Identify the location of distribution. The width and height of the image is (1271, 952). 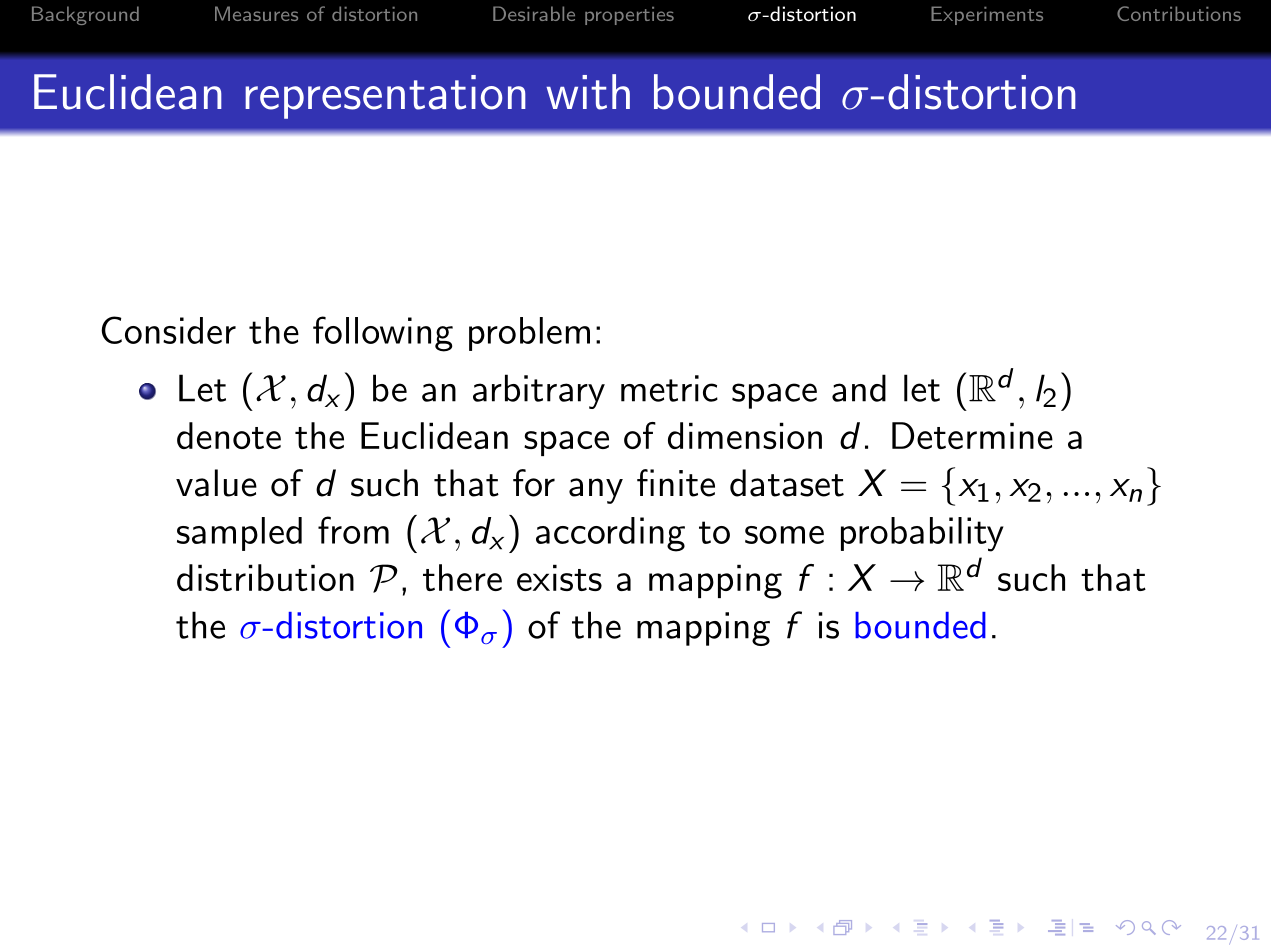
(265, 577).
